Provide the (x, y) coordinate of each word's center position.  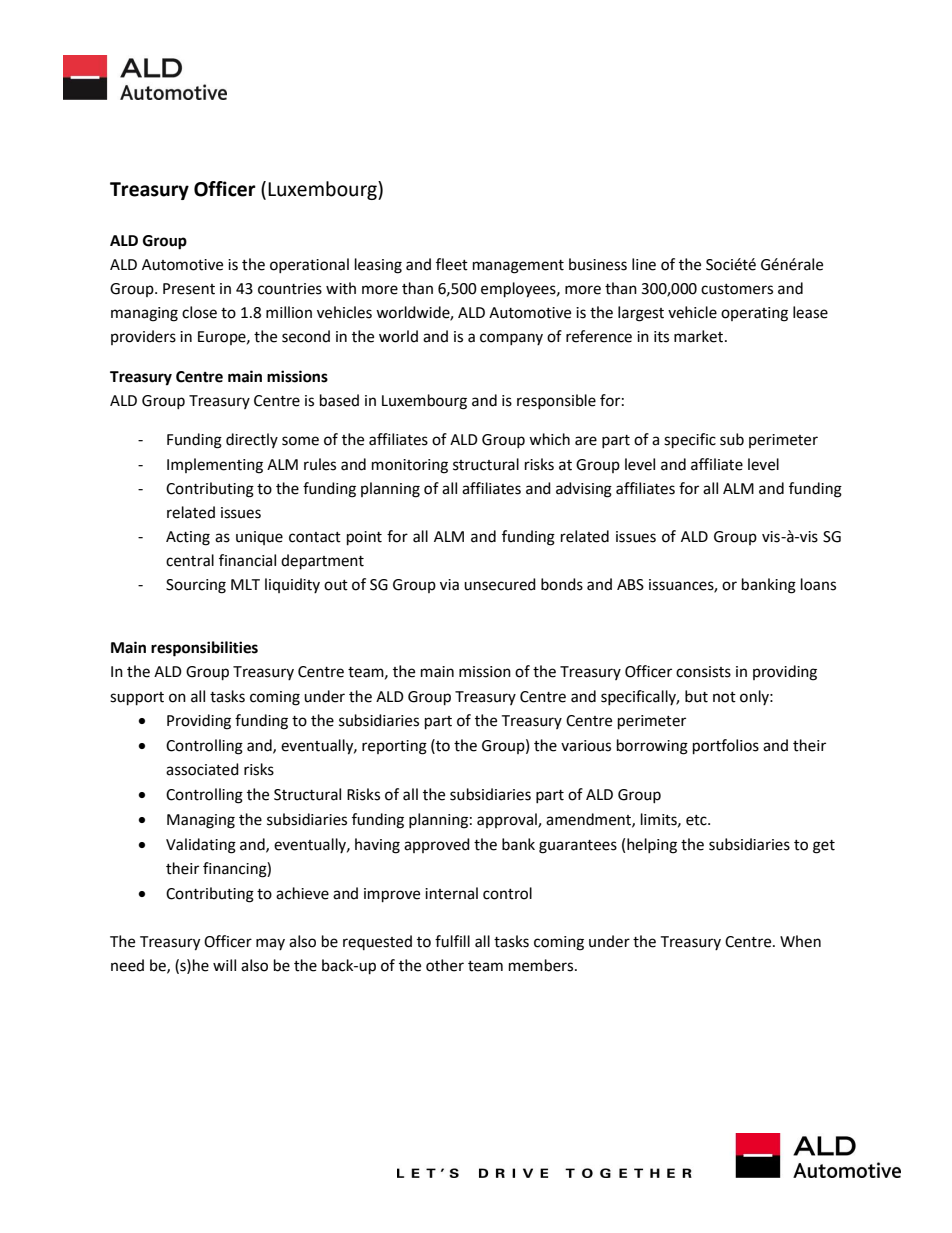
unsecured (500, 584)
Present (189, 289)
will (224, 965)
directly (252, 440)
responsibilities (204, 649)
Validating (201, 846)
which (549, 439)
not (724, 697)
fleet (452, 264)
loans (818, 584)
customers (737, 289)
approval (508, 820)
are (586, 441)
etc (697, 820)
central (190, 560)
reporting (394, 747)
